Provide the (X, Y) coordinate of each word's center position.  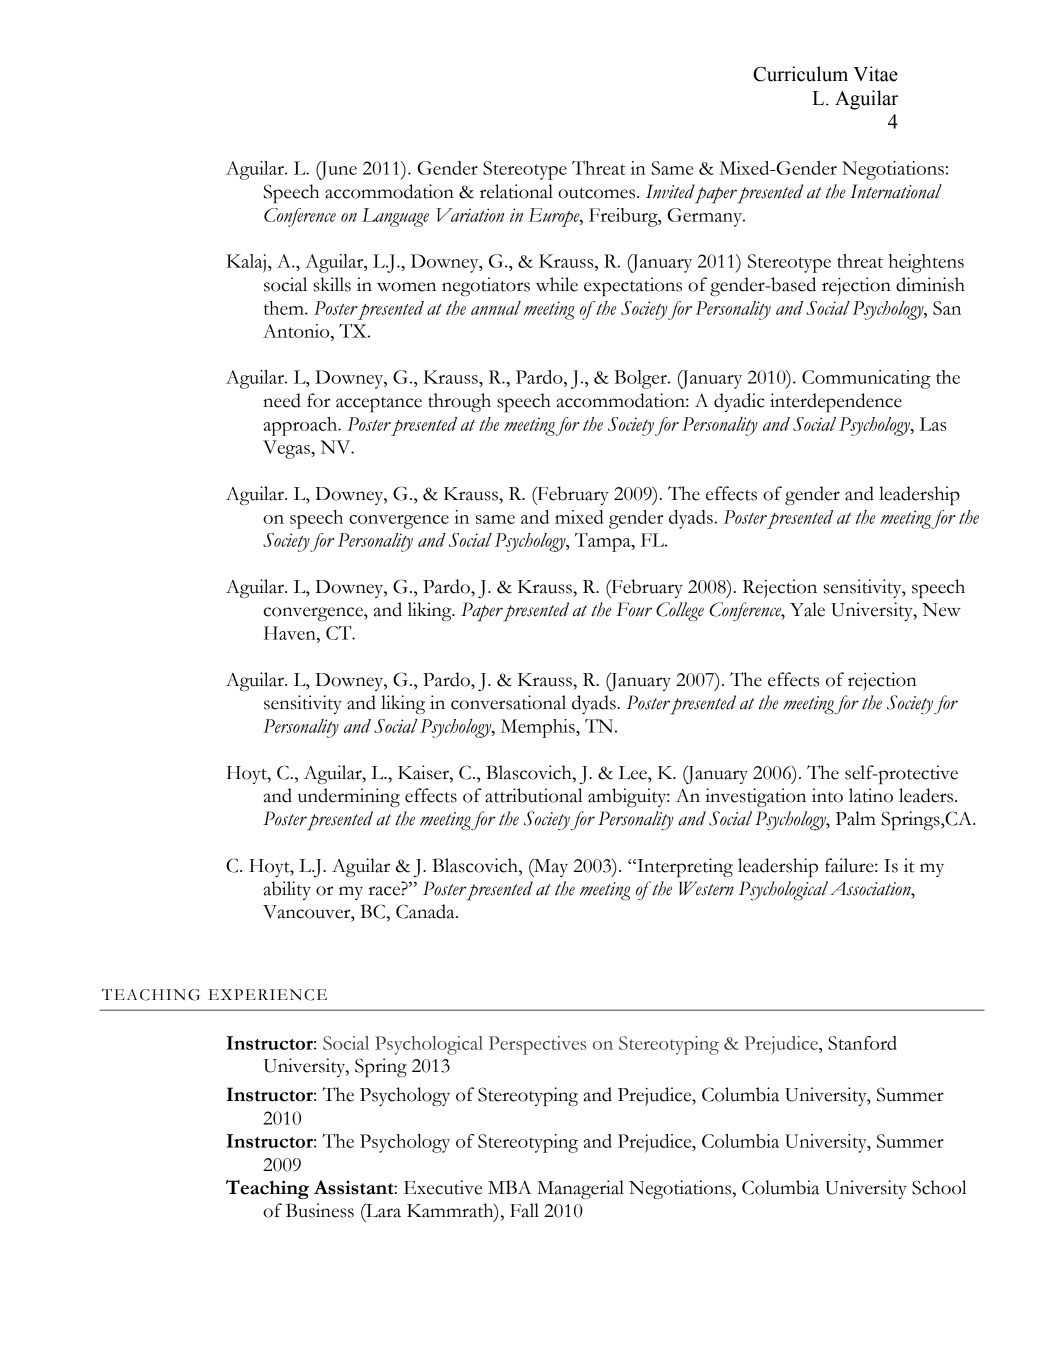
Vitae (876, 74)
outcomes (598, 193)
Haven (291, 633)
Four (634, 609)
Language (395, 217)
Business (320, 1210)
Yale (807, 609)
